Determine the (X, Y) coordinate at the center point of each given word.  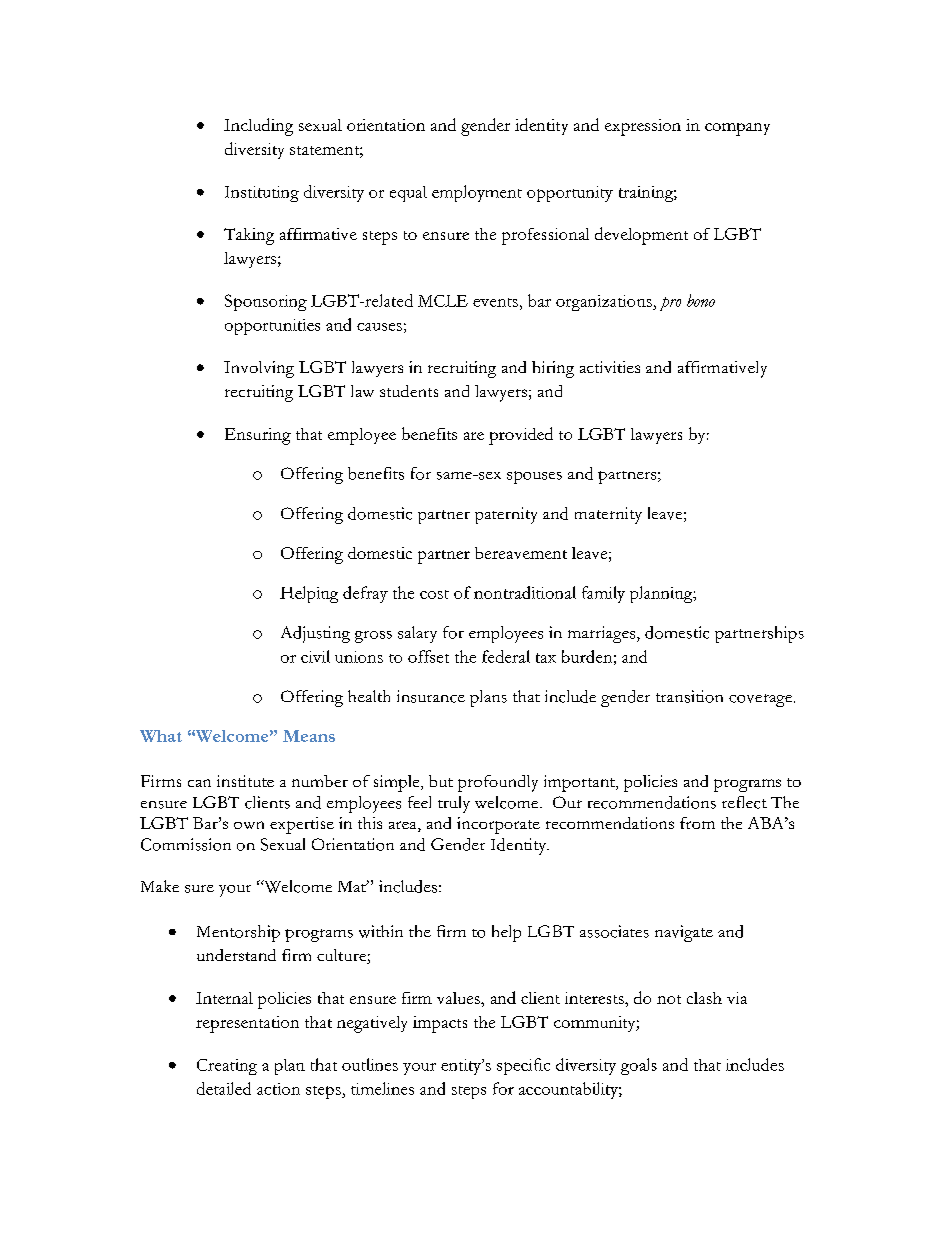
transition (689, 696)
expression (643, 127)
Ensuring (258, 436)
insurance (431, 696)
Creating (227, 1067)
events (495, 302)
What (161, 736)
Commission (186, 844)
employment (477, 193)
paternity (506, 515)
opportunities (272, 327)
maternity (608, 515)
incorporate (498, 825)
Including (258, 127)
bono (701, 300)
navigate (684, 933)
